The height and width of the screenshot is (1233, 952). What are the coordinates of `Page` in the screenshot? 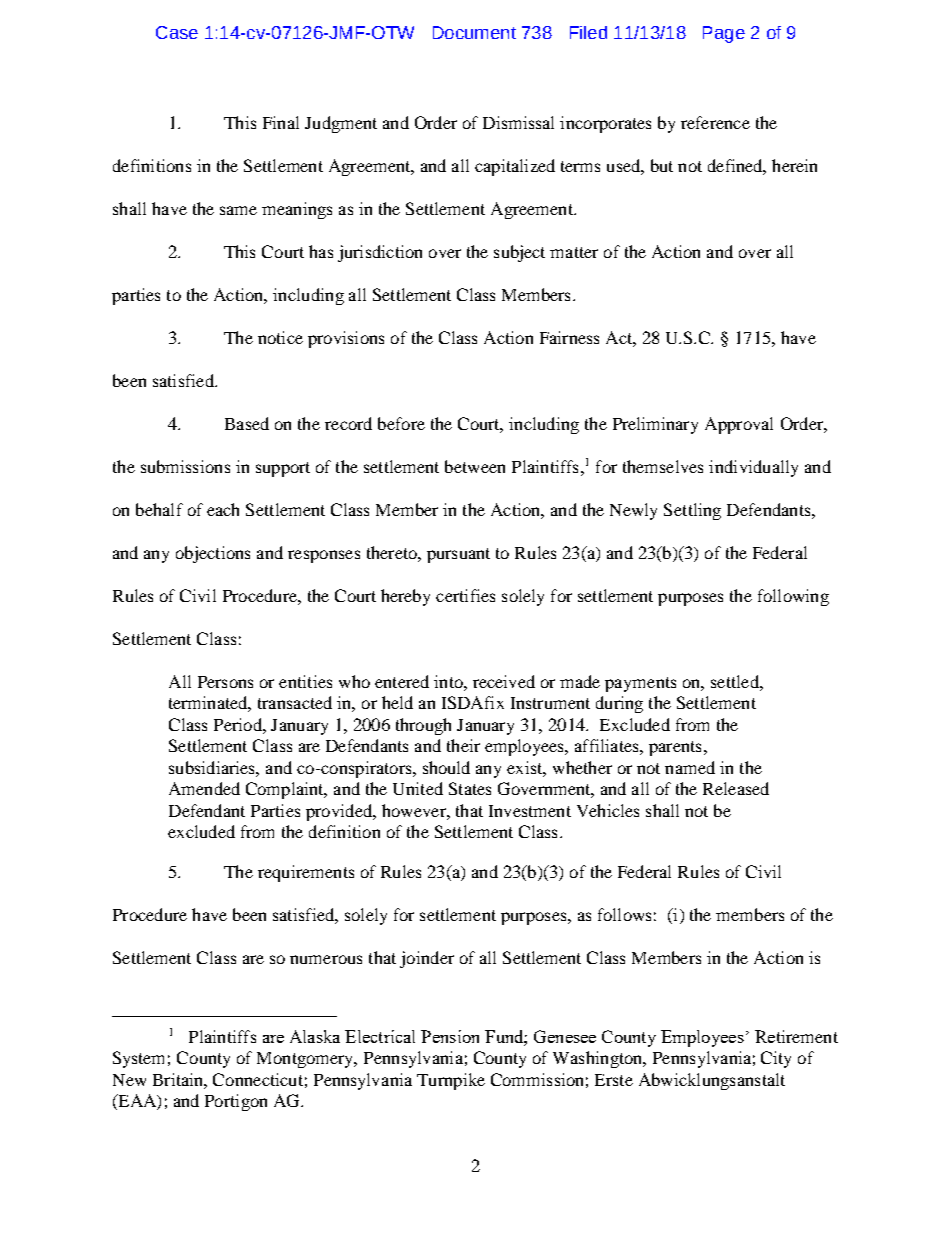 It's located at (724, 34).
